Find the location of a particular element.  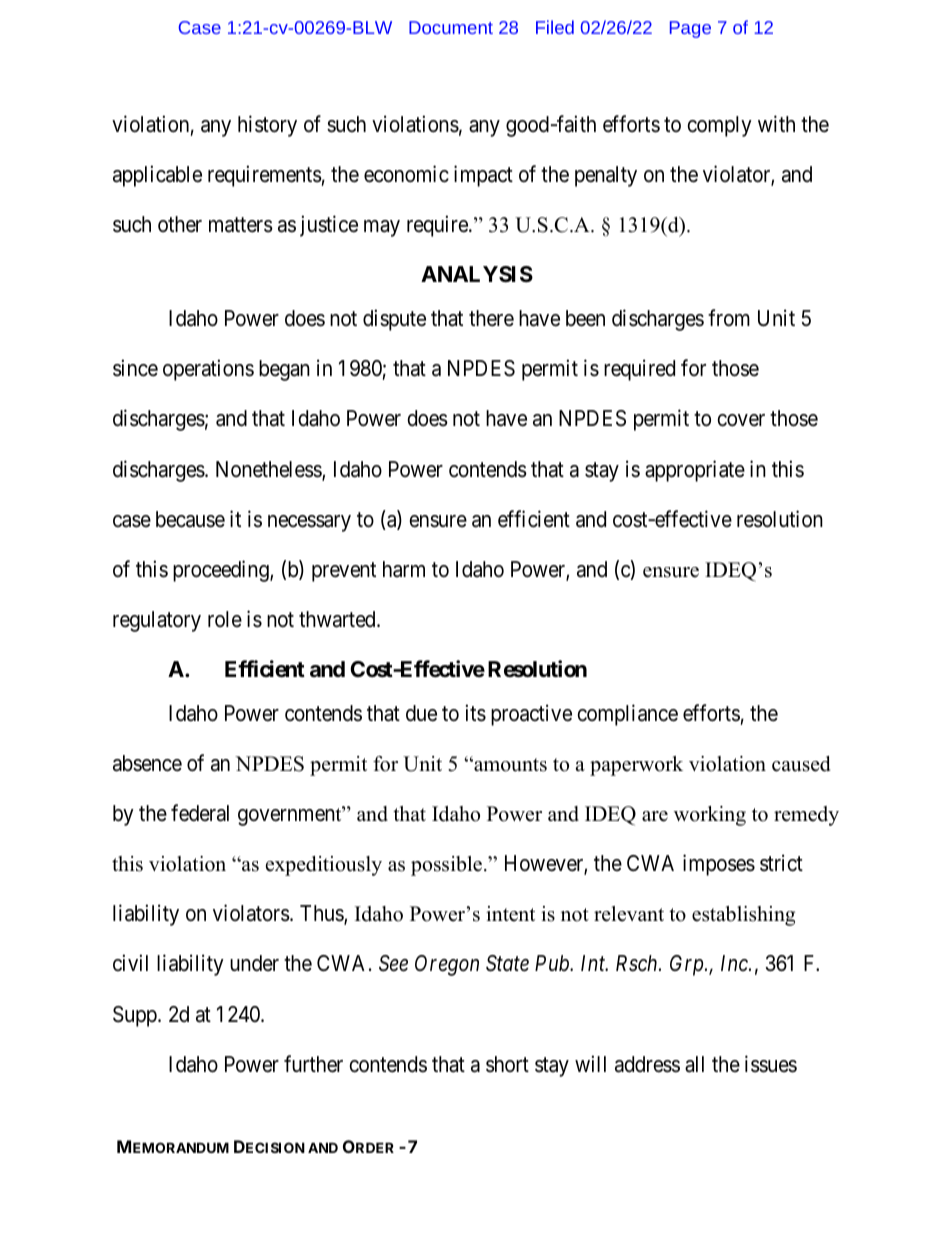

appropriate is located at coordinates (695, 471).
